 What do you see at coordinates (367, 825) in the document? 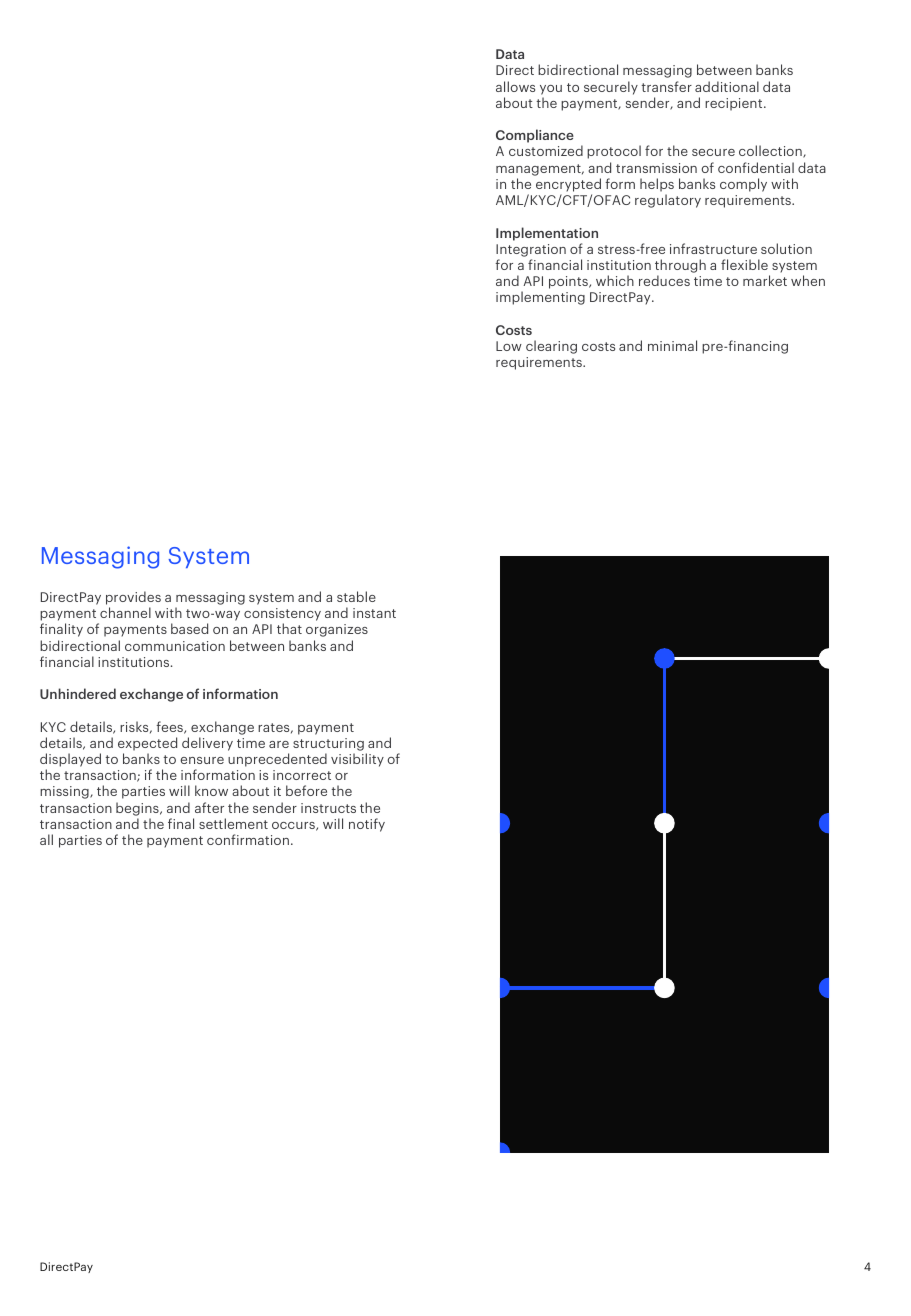
I see `notify` at bounding box center [367, 825].
